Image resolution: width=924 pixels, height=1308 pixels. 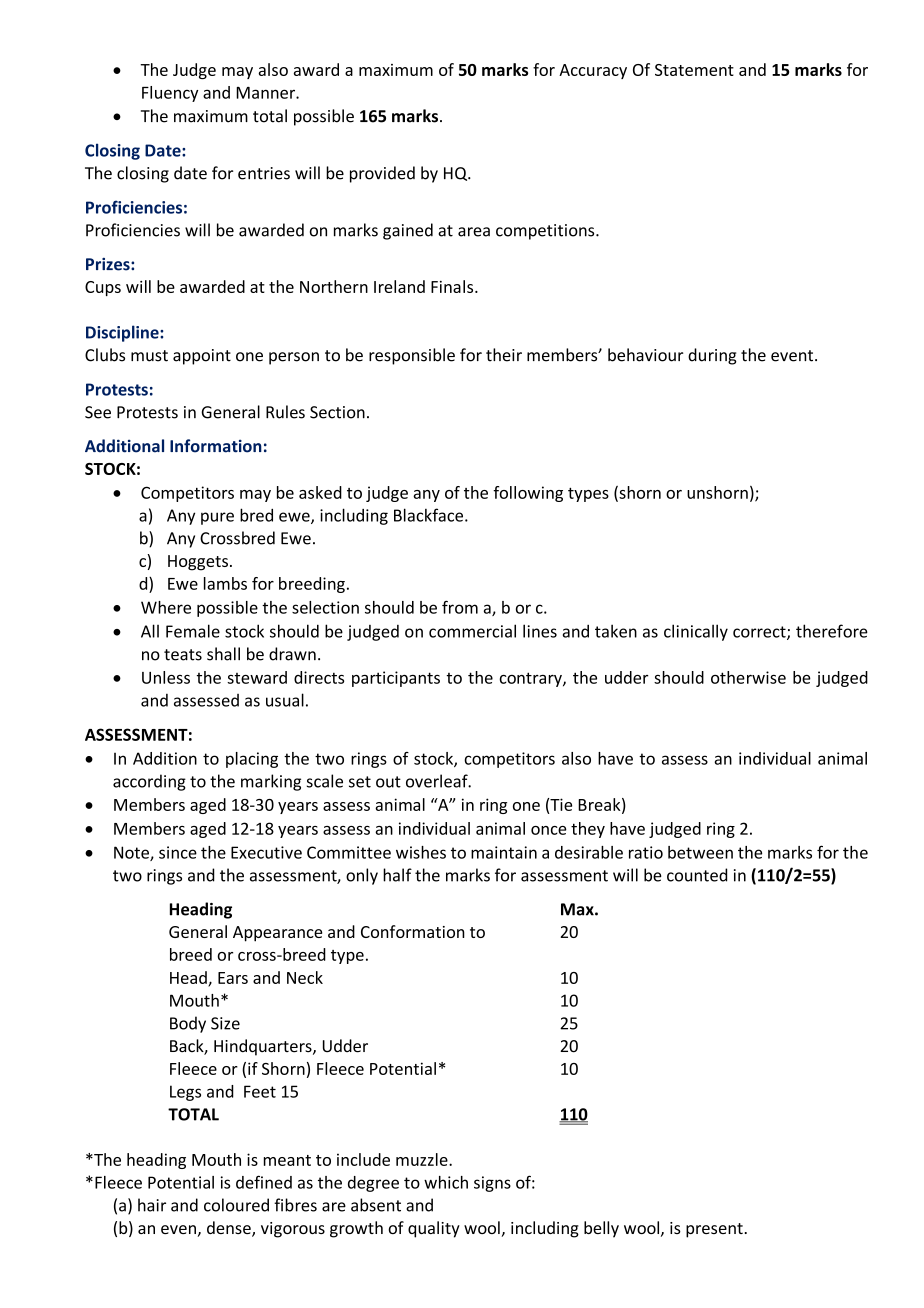 I want to click on correct, so click(x=760, y=633).
